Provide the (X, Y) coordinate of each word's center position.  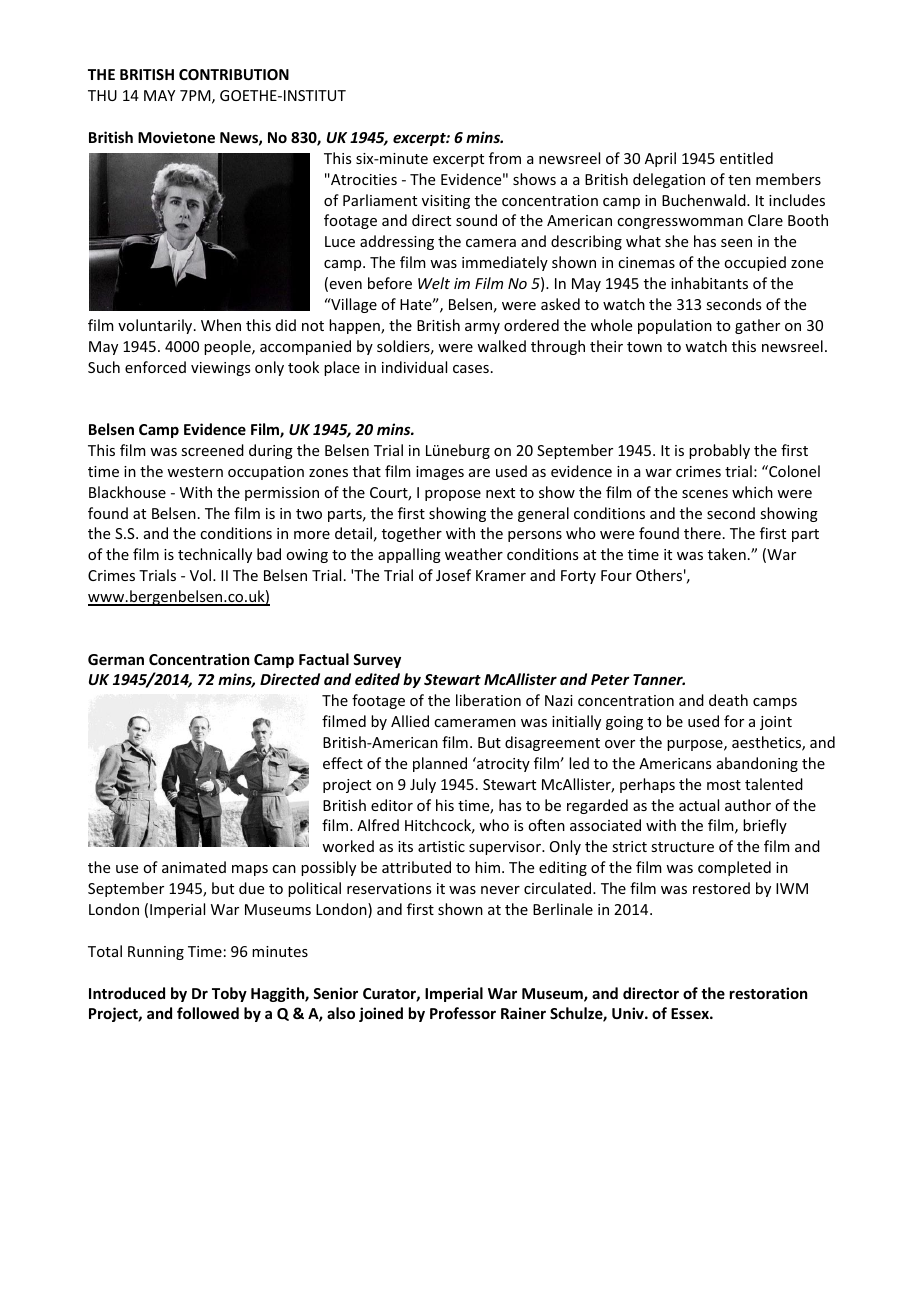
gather (757, 326)
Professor (463, 1013)
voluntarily (156, 326)
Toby (229, 994)
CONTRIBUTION (234, 74)
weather (474, 554)
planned (440, 764)
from (505, 158)
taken (727, 554)
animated (194, 867)
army (482, 328)
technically (215, 555)
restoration (768, 993)
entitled (746, 158)
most (724, 785)
